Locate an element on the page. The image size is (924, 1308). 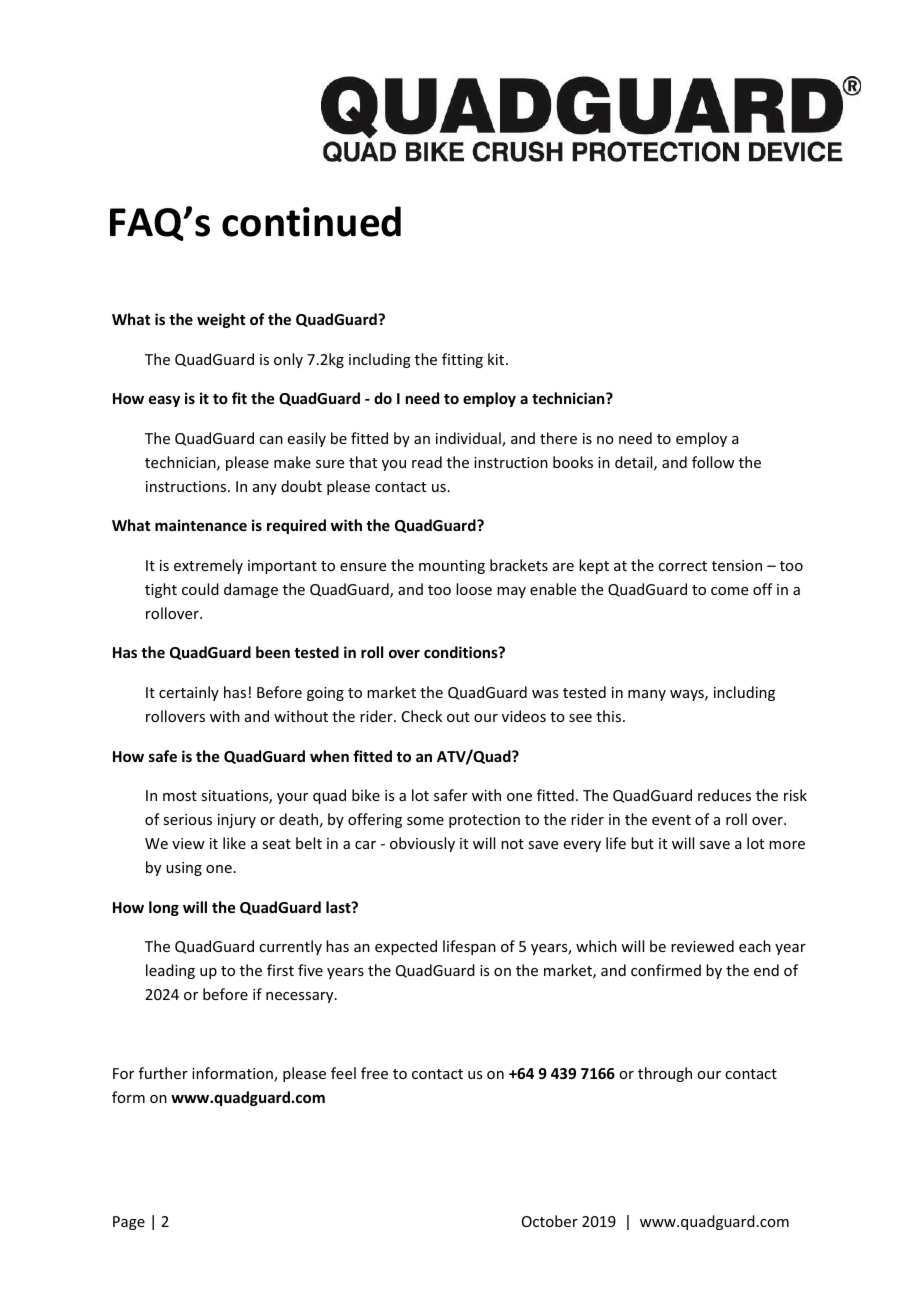
certainly is located at coordinates (189, 693).
